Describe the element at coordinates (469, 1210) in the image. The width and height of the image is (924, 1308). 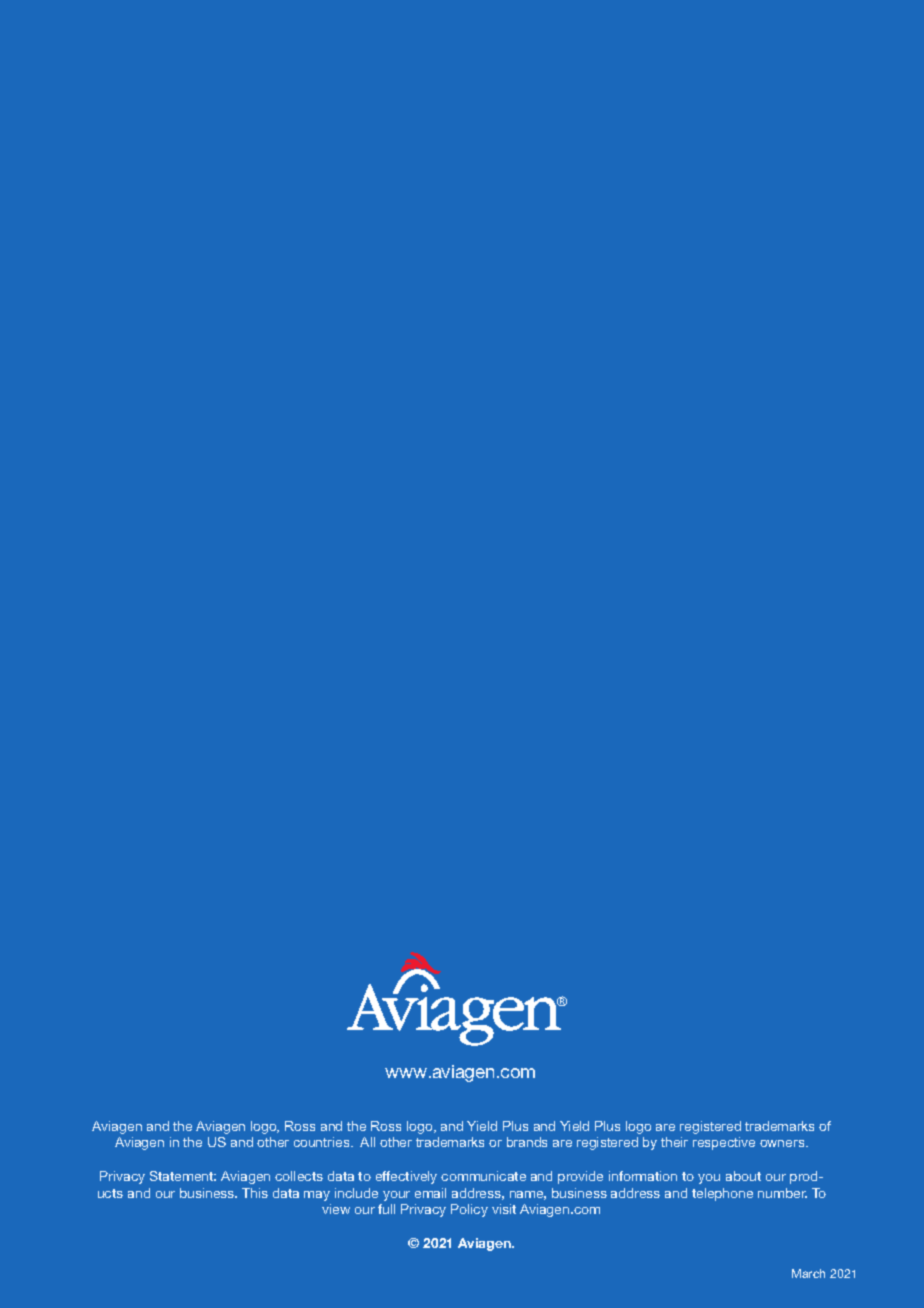
I see `Policy` at that location.
